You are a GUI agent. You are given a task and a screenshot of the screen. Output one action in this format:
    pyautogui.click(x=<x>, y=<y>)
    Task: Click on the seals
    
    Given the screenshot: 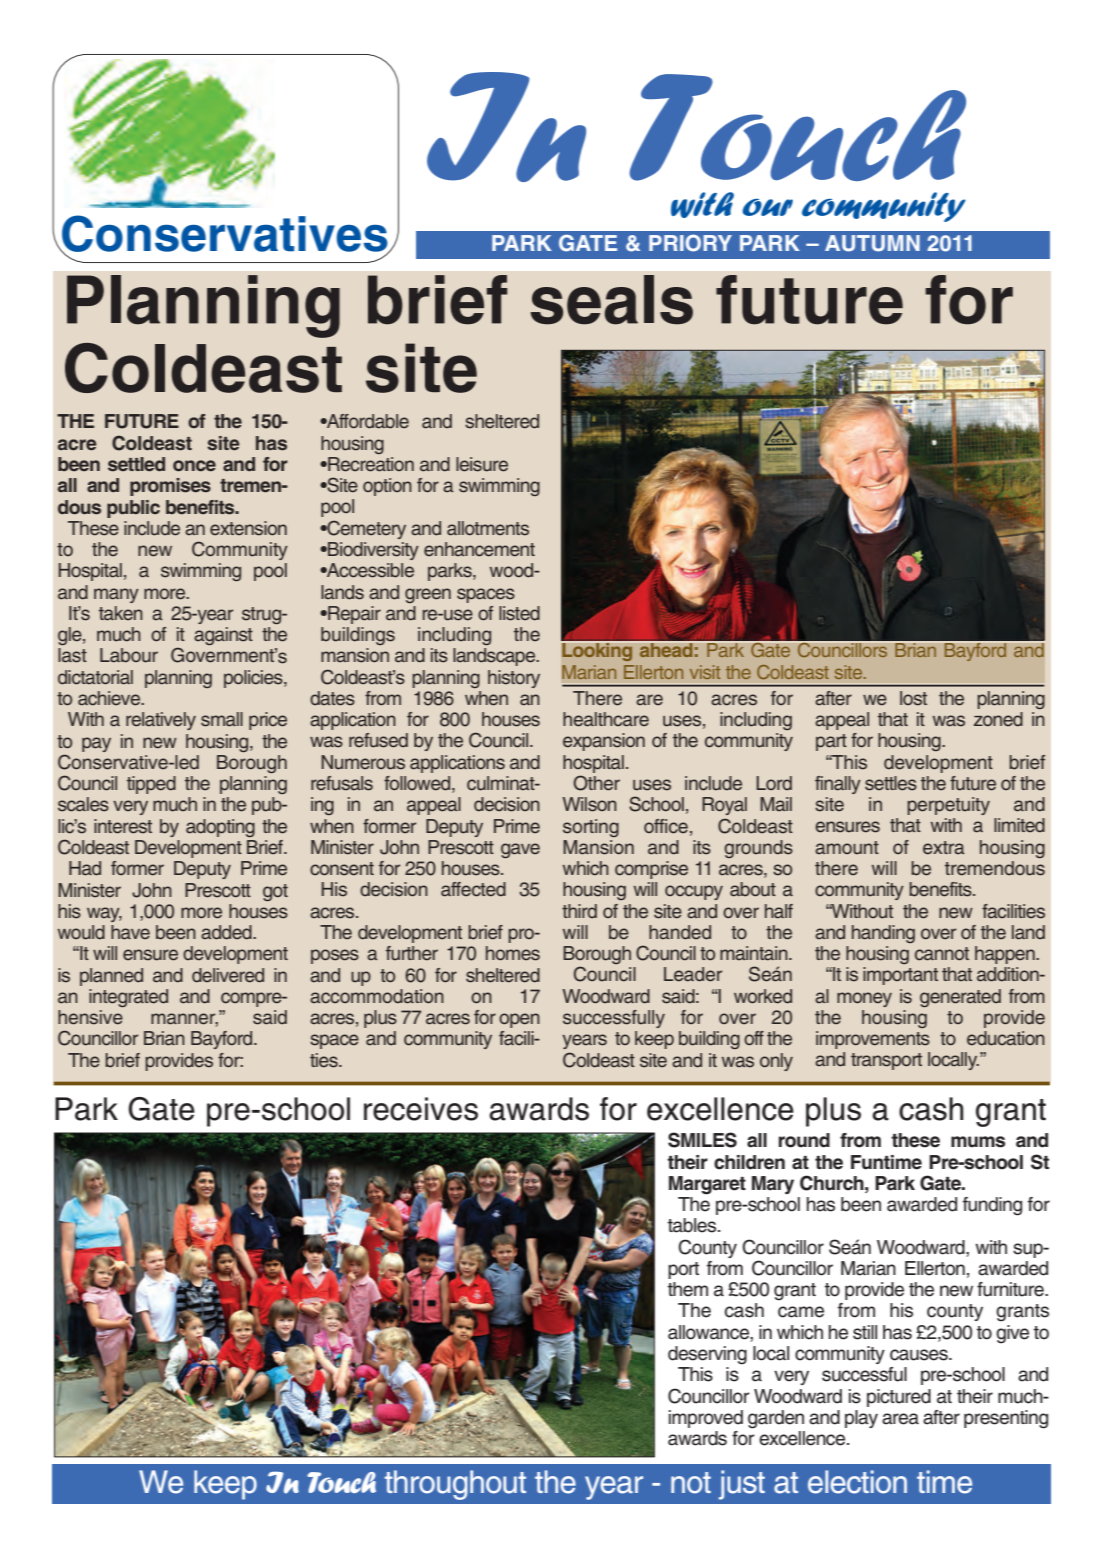 What is the action you would take?
    pyautogui.click(x=611, y=300)
